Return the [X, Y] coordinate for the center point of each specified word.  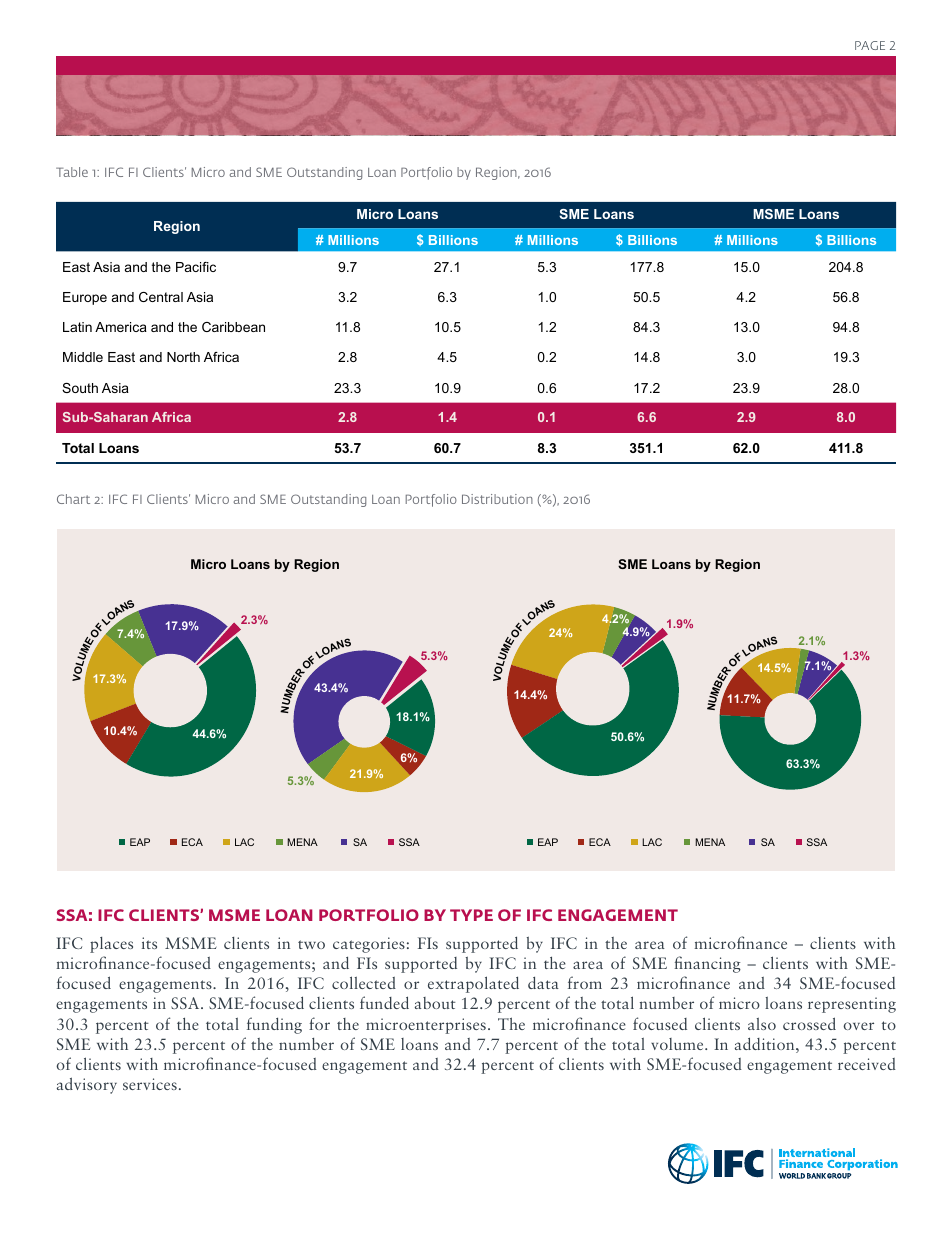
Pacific [196, 267]
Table [72, 172]
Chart [73, 499]
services [150, 1084]
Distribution [497, 499]
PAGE [870, 45]
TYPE [471, 915]
